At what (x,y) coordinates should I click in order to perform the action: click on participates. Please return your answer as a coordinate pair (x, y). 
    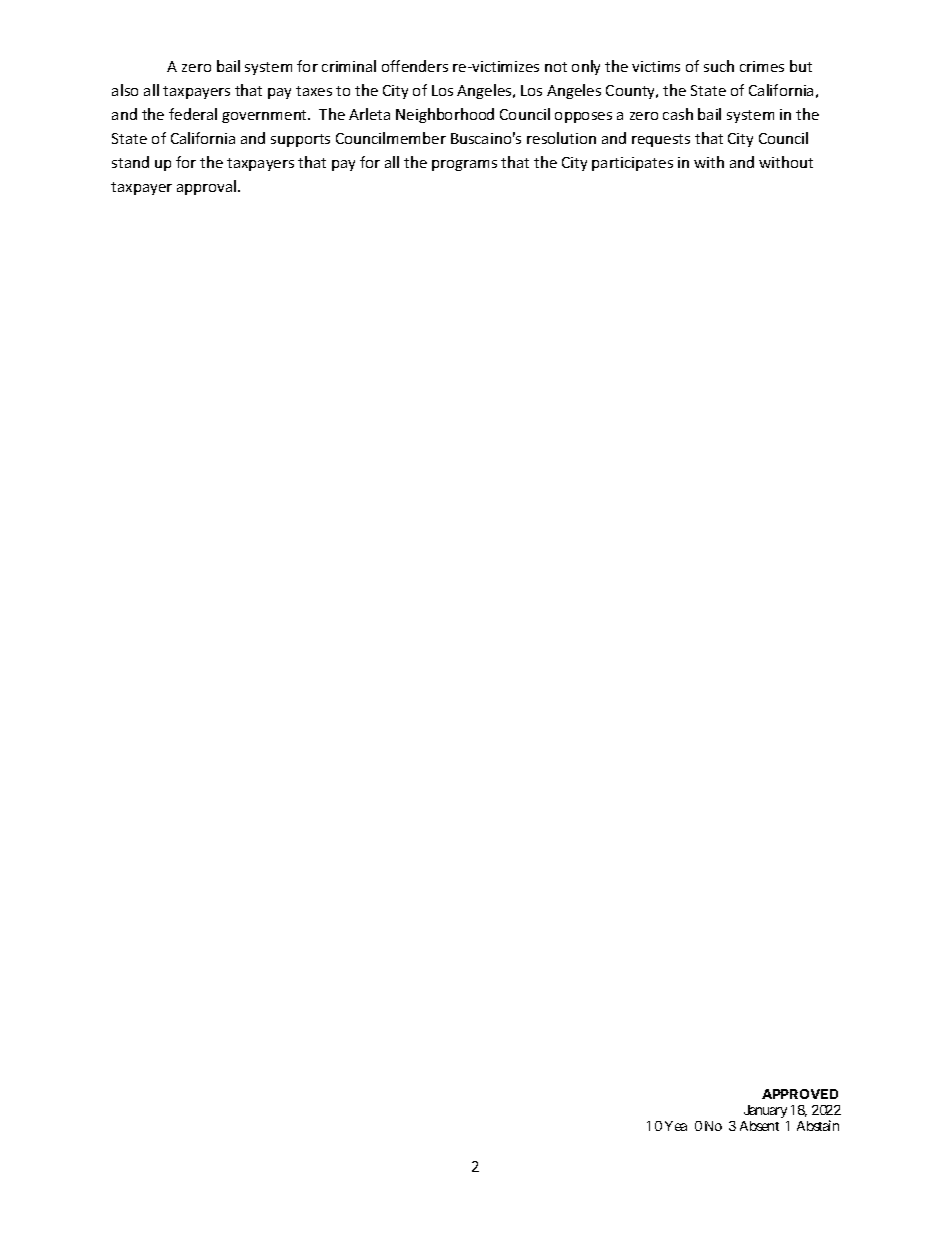
    Looking at the image, I should click on (632, 164).
